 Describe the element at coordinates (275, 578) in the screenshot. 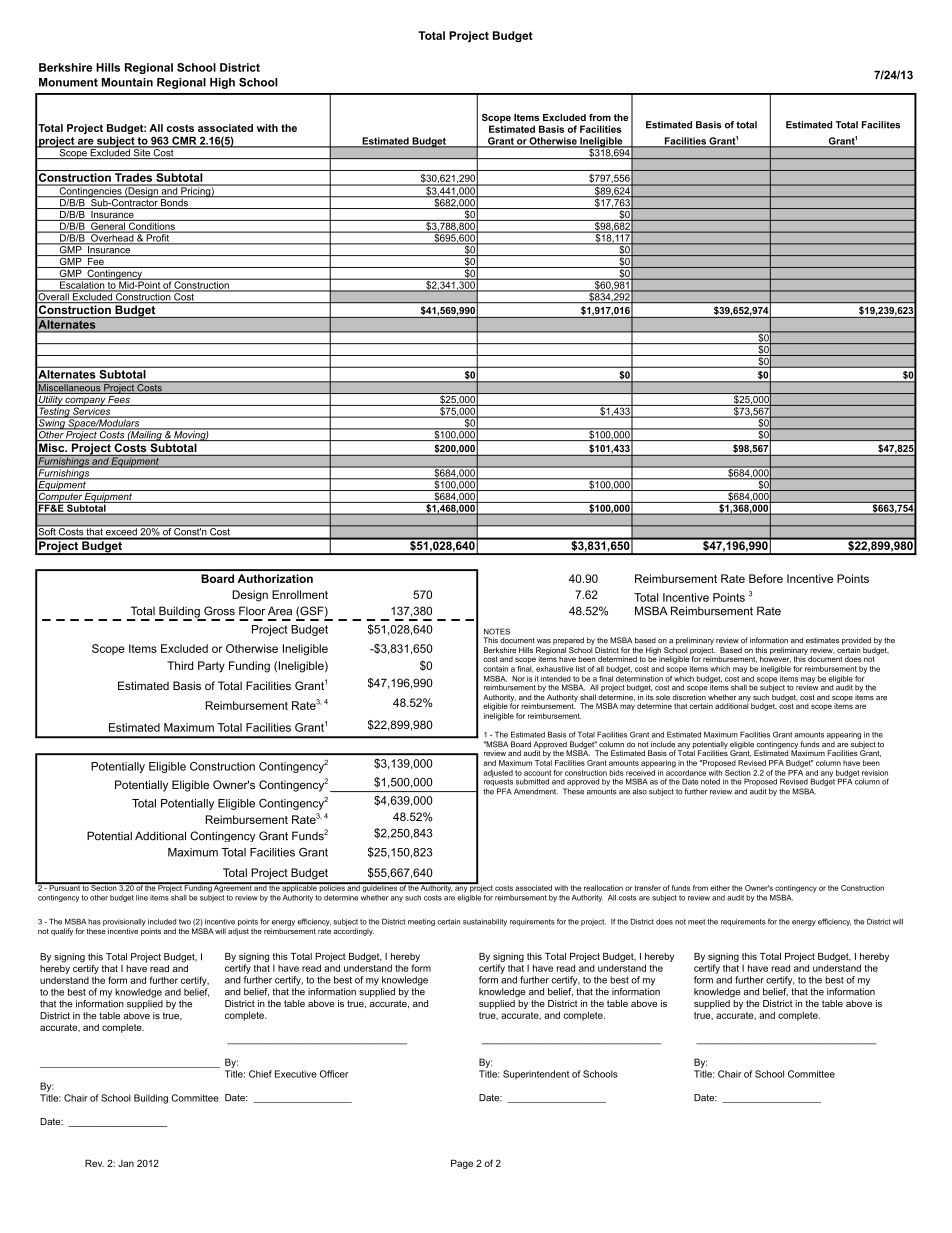

I see `Authorization` at that location.
